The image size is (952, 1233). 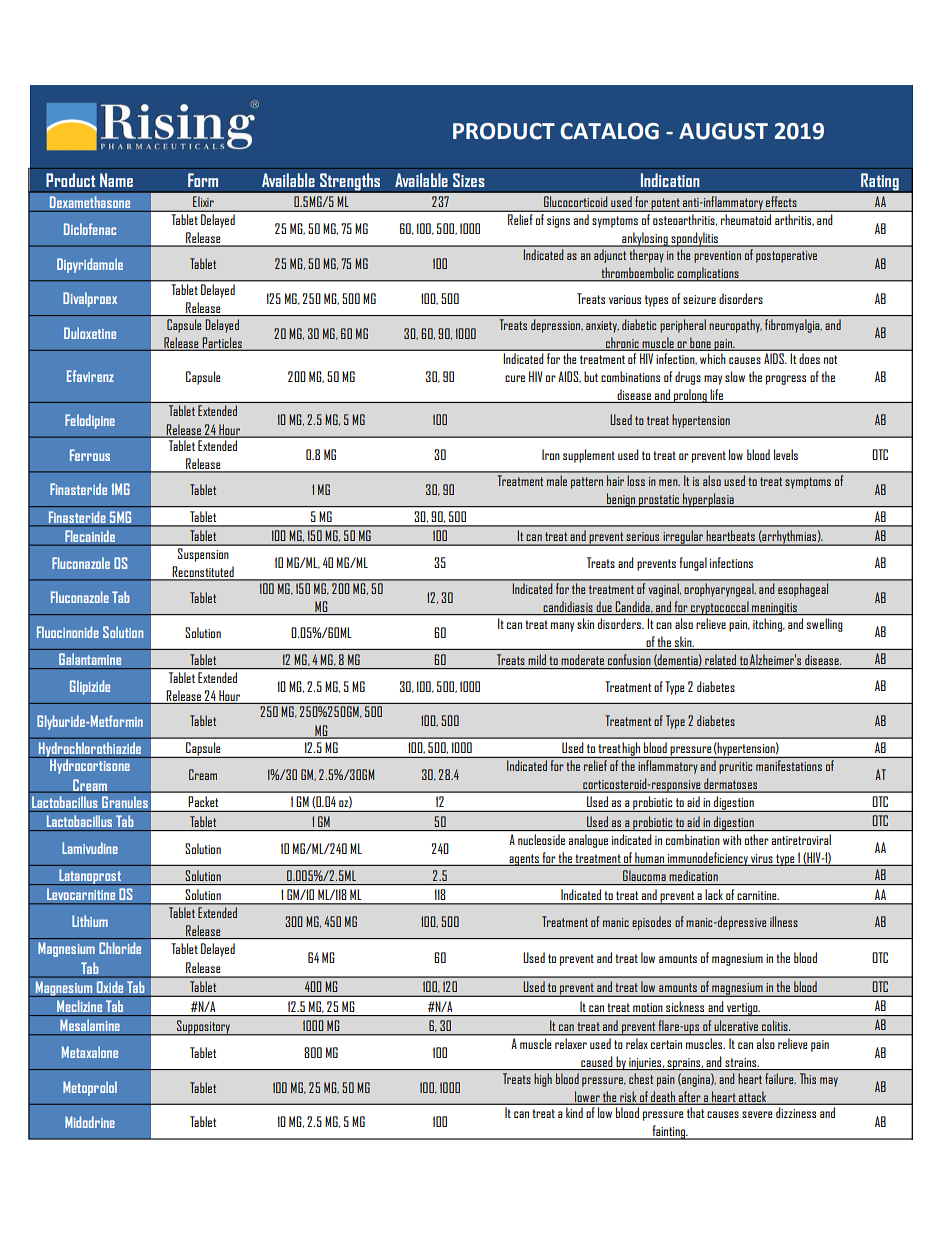 I want to click on Name, so click(x=116, y=180).
